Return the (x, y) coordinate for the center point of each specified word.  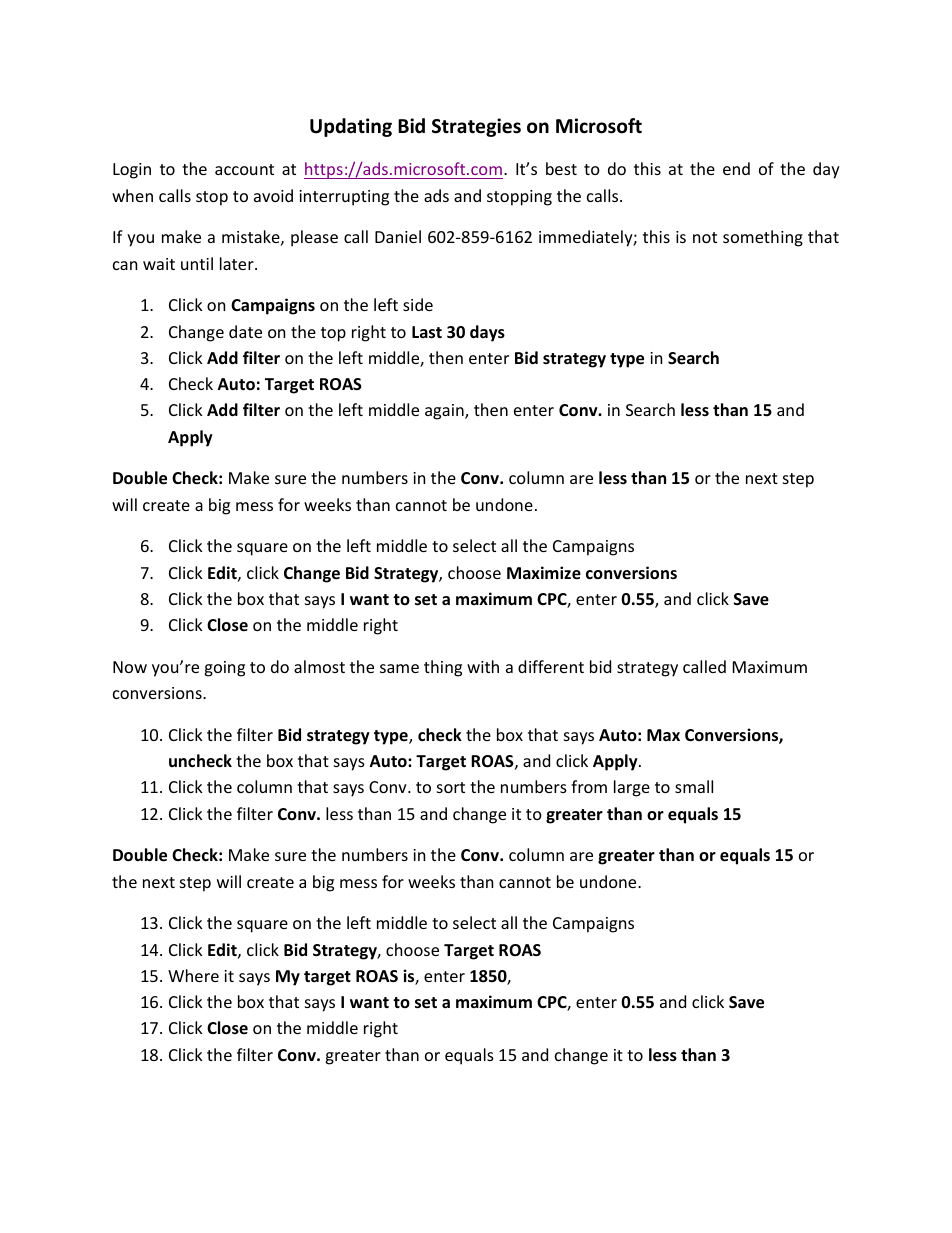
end (736, 168)
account (244, 169)
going (224, 669)
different (551, 666)
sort (451, 787)
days (487, 333)
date (245, 331)
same (399, 668)
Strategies (476, 127)
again (445, 412)
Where (193, 975)
